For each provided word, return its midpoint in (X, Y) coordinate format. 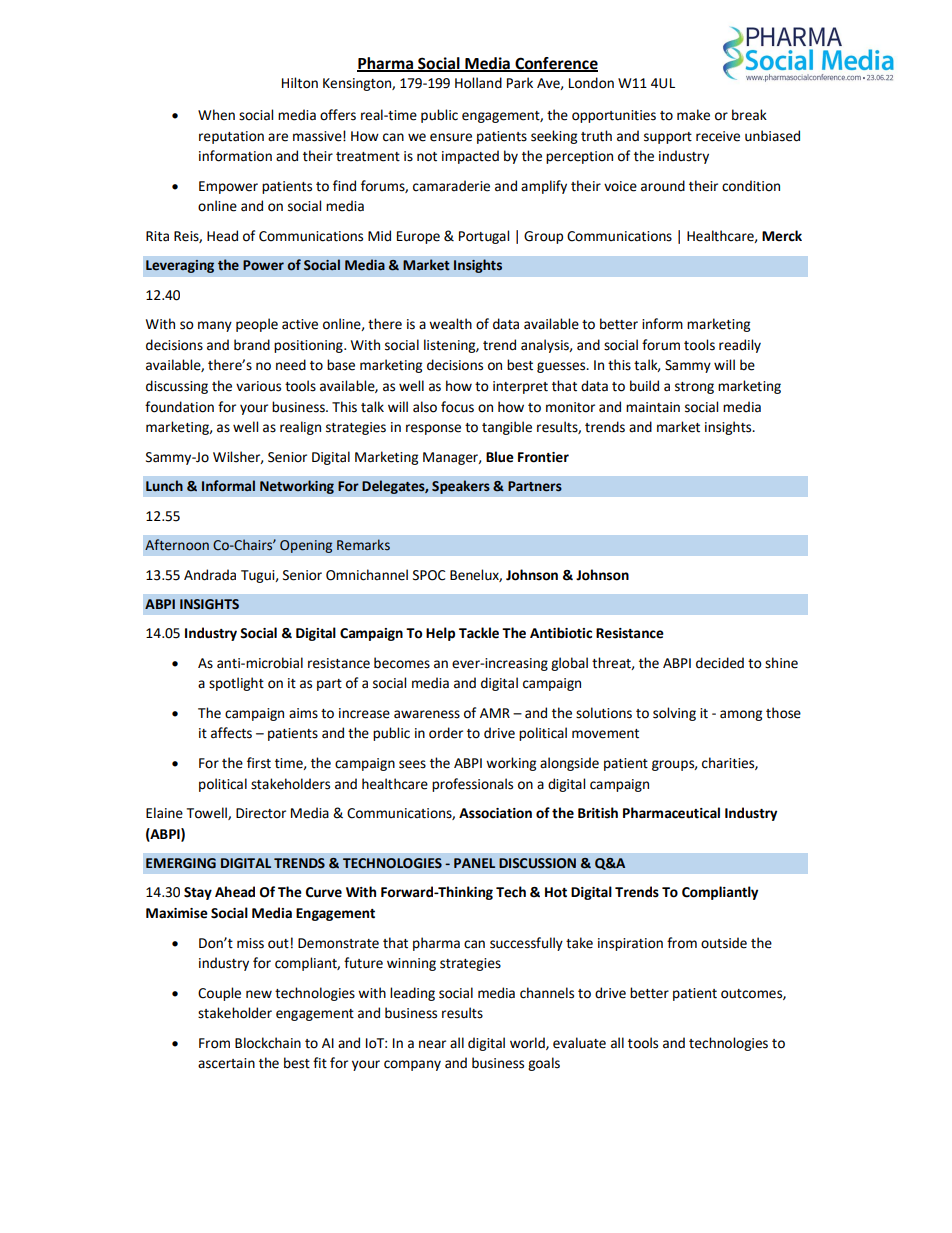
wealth (450, 324)
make (693, 115)
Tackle (479, 633)
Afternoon (177, 545)
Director (261, 813)
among (741, 715)
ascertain (226, 1063)
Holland (478, 83)
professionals (472, 785)
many (215, 326)
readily (740, 346)
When (216, 115)
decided (720, 663)
